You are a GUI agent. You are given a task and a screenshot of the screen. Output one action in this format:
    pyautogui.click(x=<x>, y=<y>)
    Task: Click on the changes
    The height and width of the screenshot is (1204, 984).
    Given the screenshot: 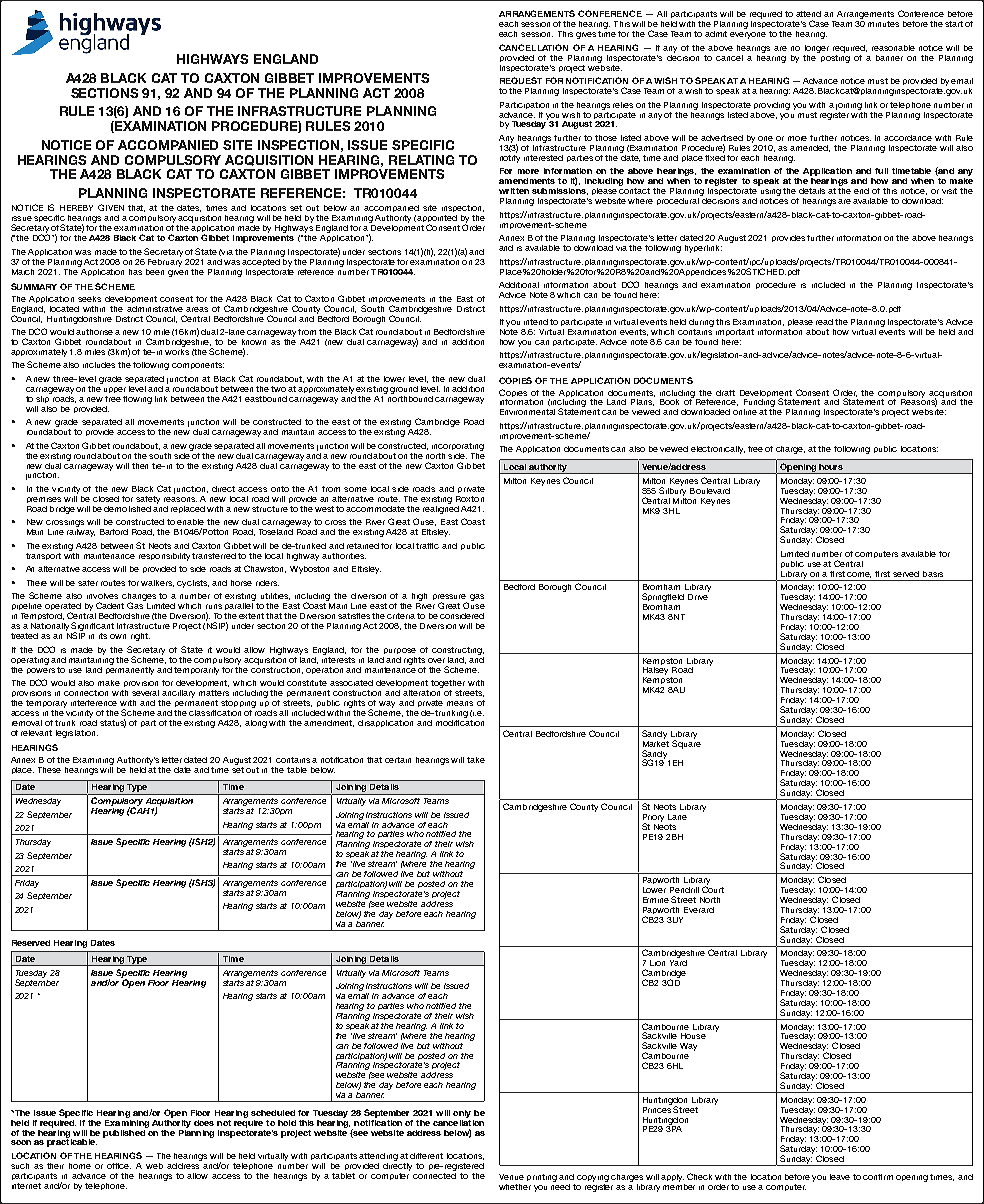 What is the action you would take?
    pyautogui.click(x=139, y=598)
